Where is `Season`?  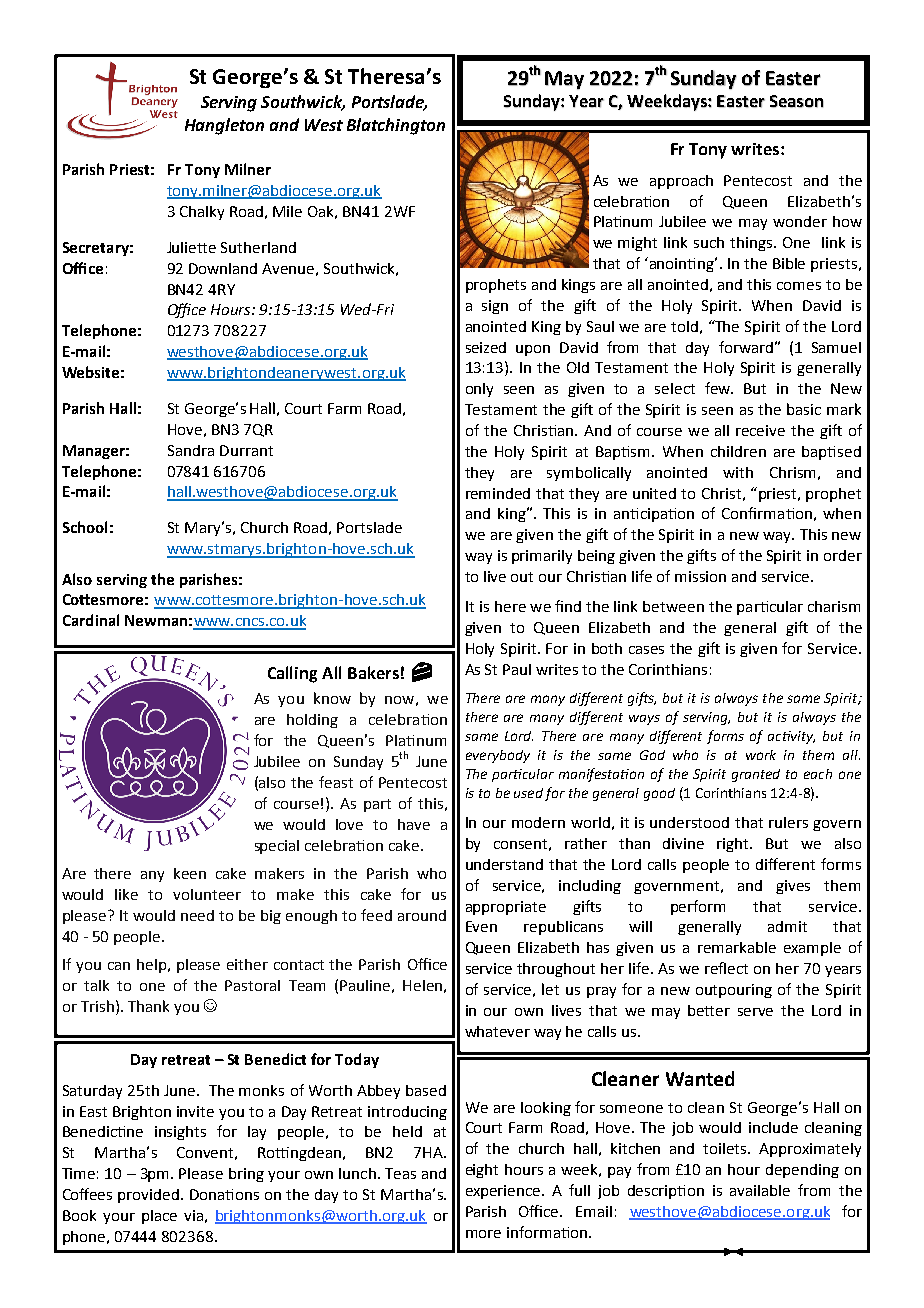
Season is located at coordinates (797, 101).
